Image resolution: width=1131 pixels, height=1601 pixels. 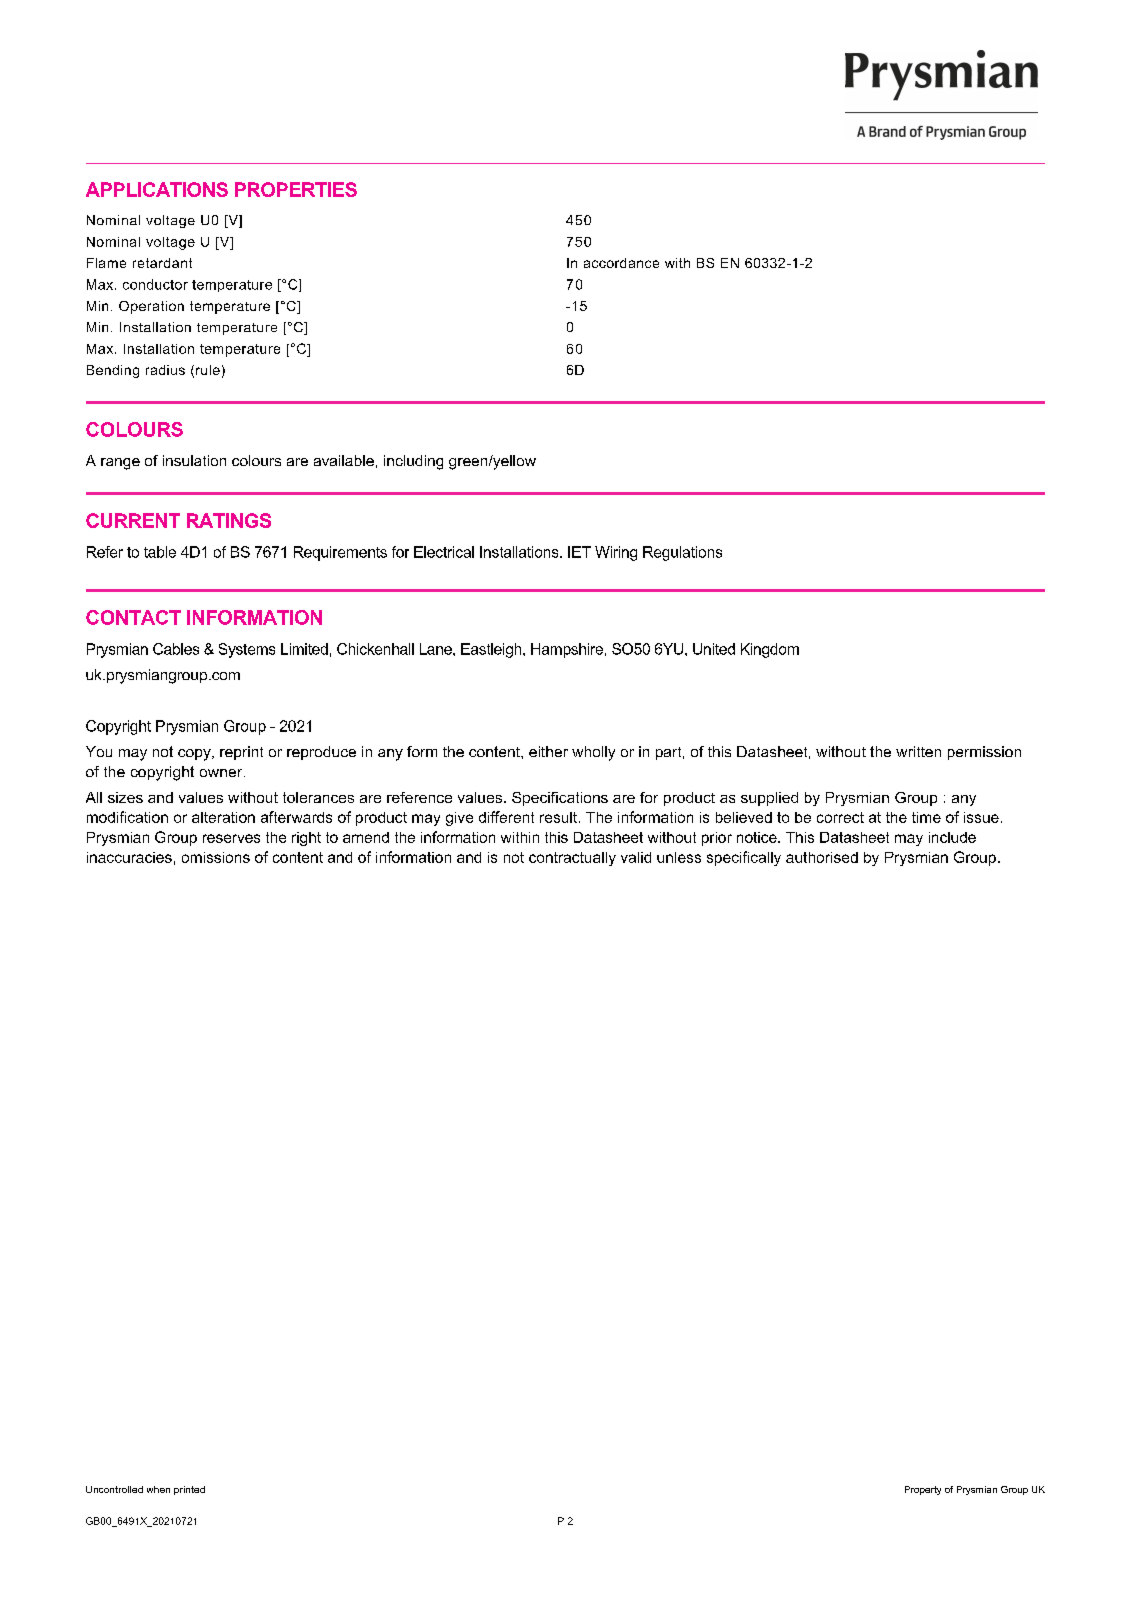 What do you see at coordinates (189, 1490) in the screenshot?
I see `printed` at bounding box center [189, 1490].
